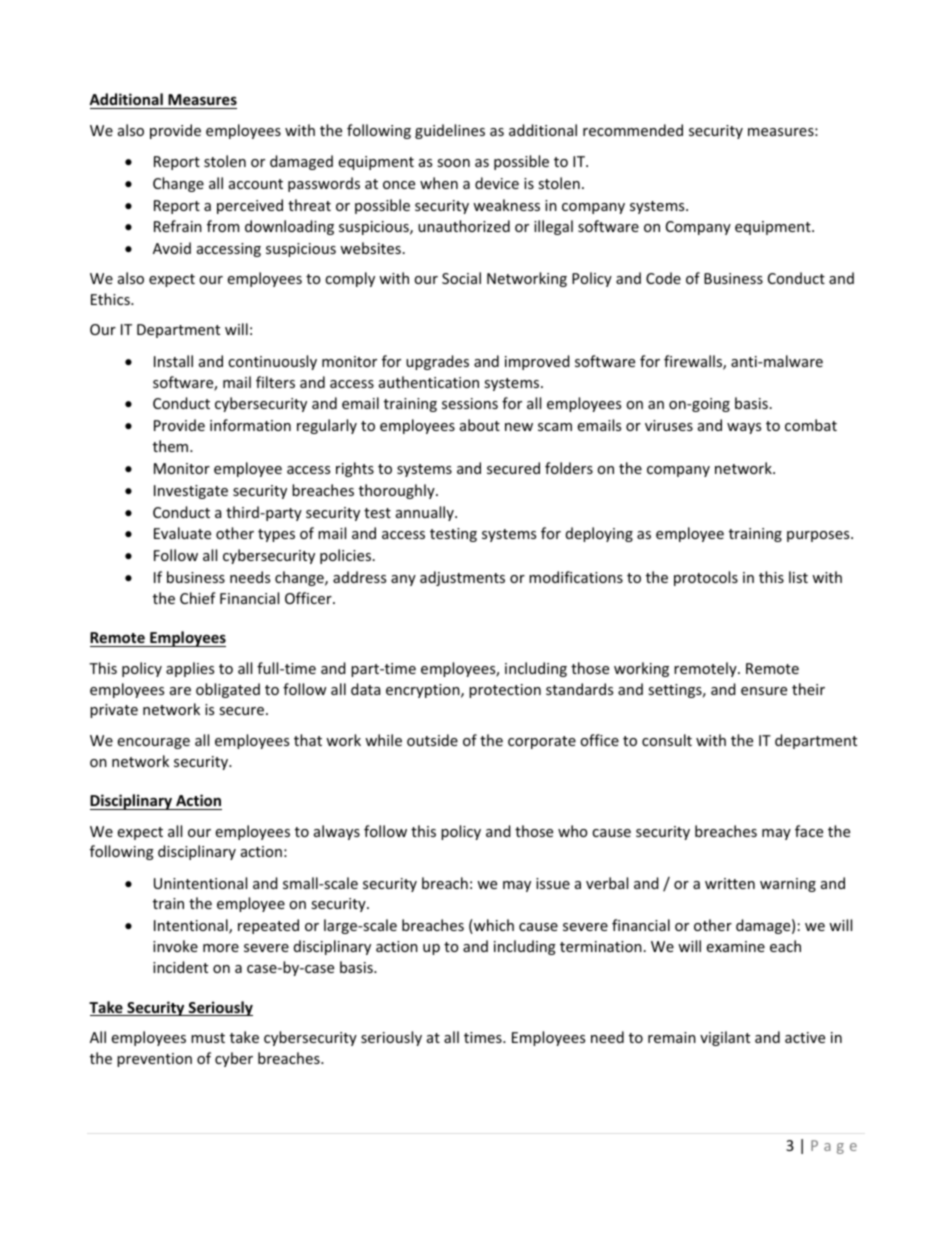  What do you see at coordinates (764, 691) in the document?
I see `ensure` at bounding box center [764, 691].
